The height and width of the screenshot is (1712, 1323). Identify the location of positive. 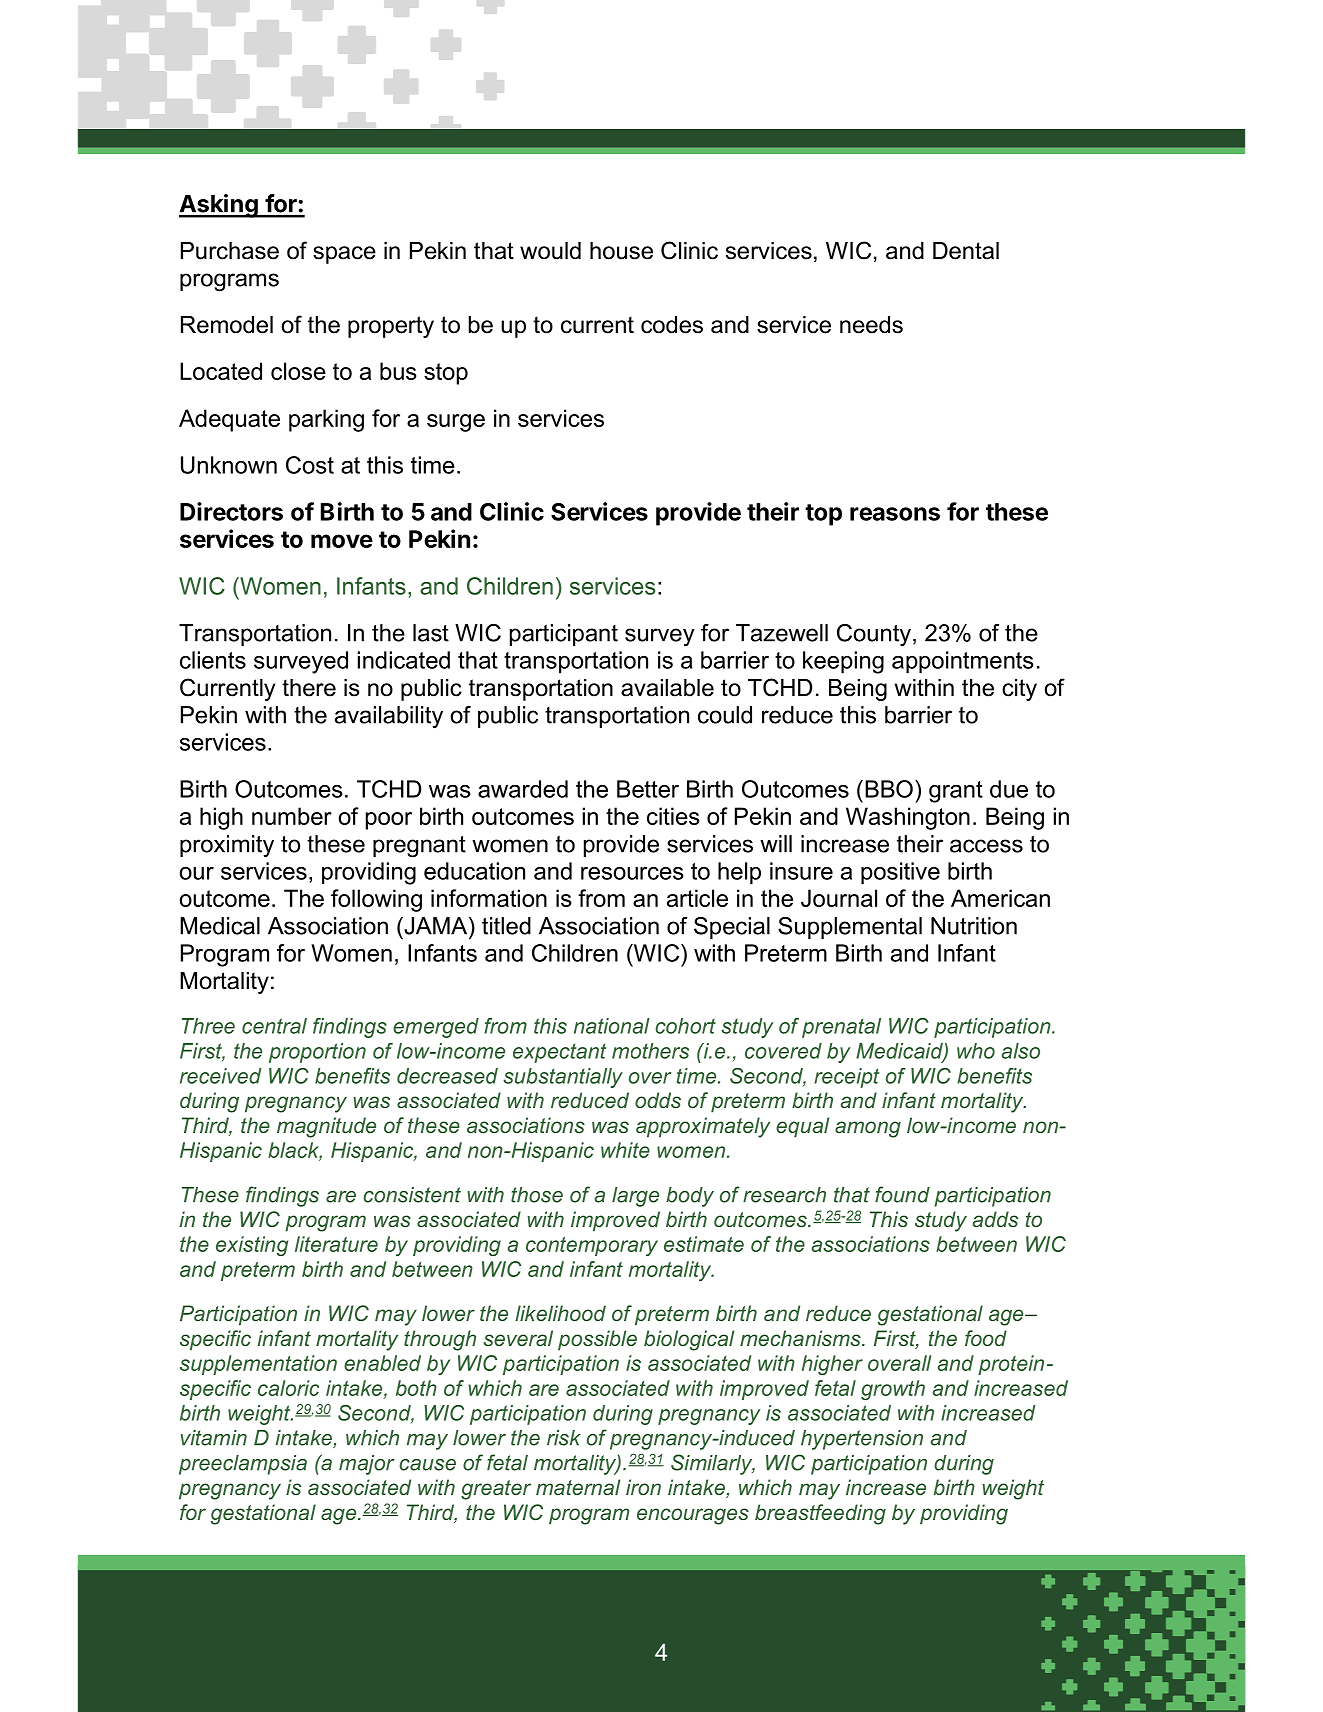
(900, 873).
